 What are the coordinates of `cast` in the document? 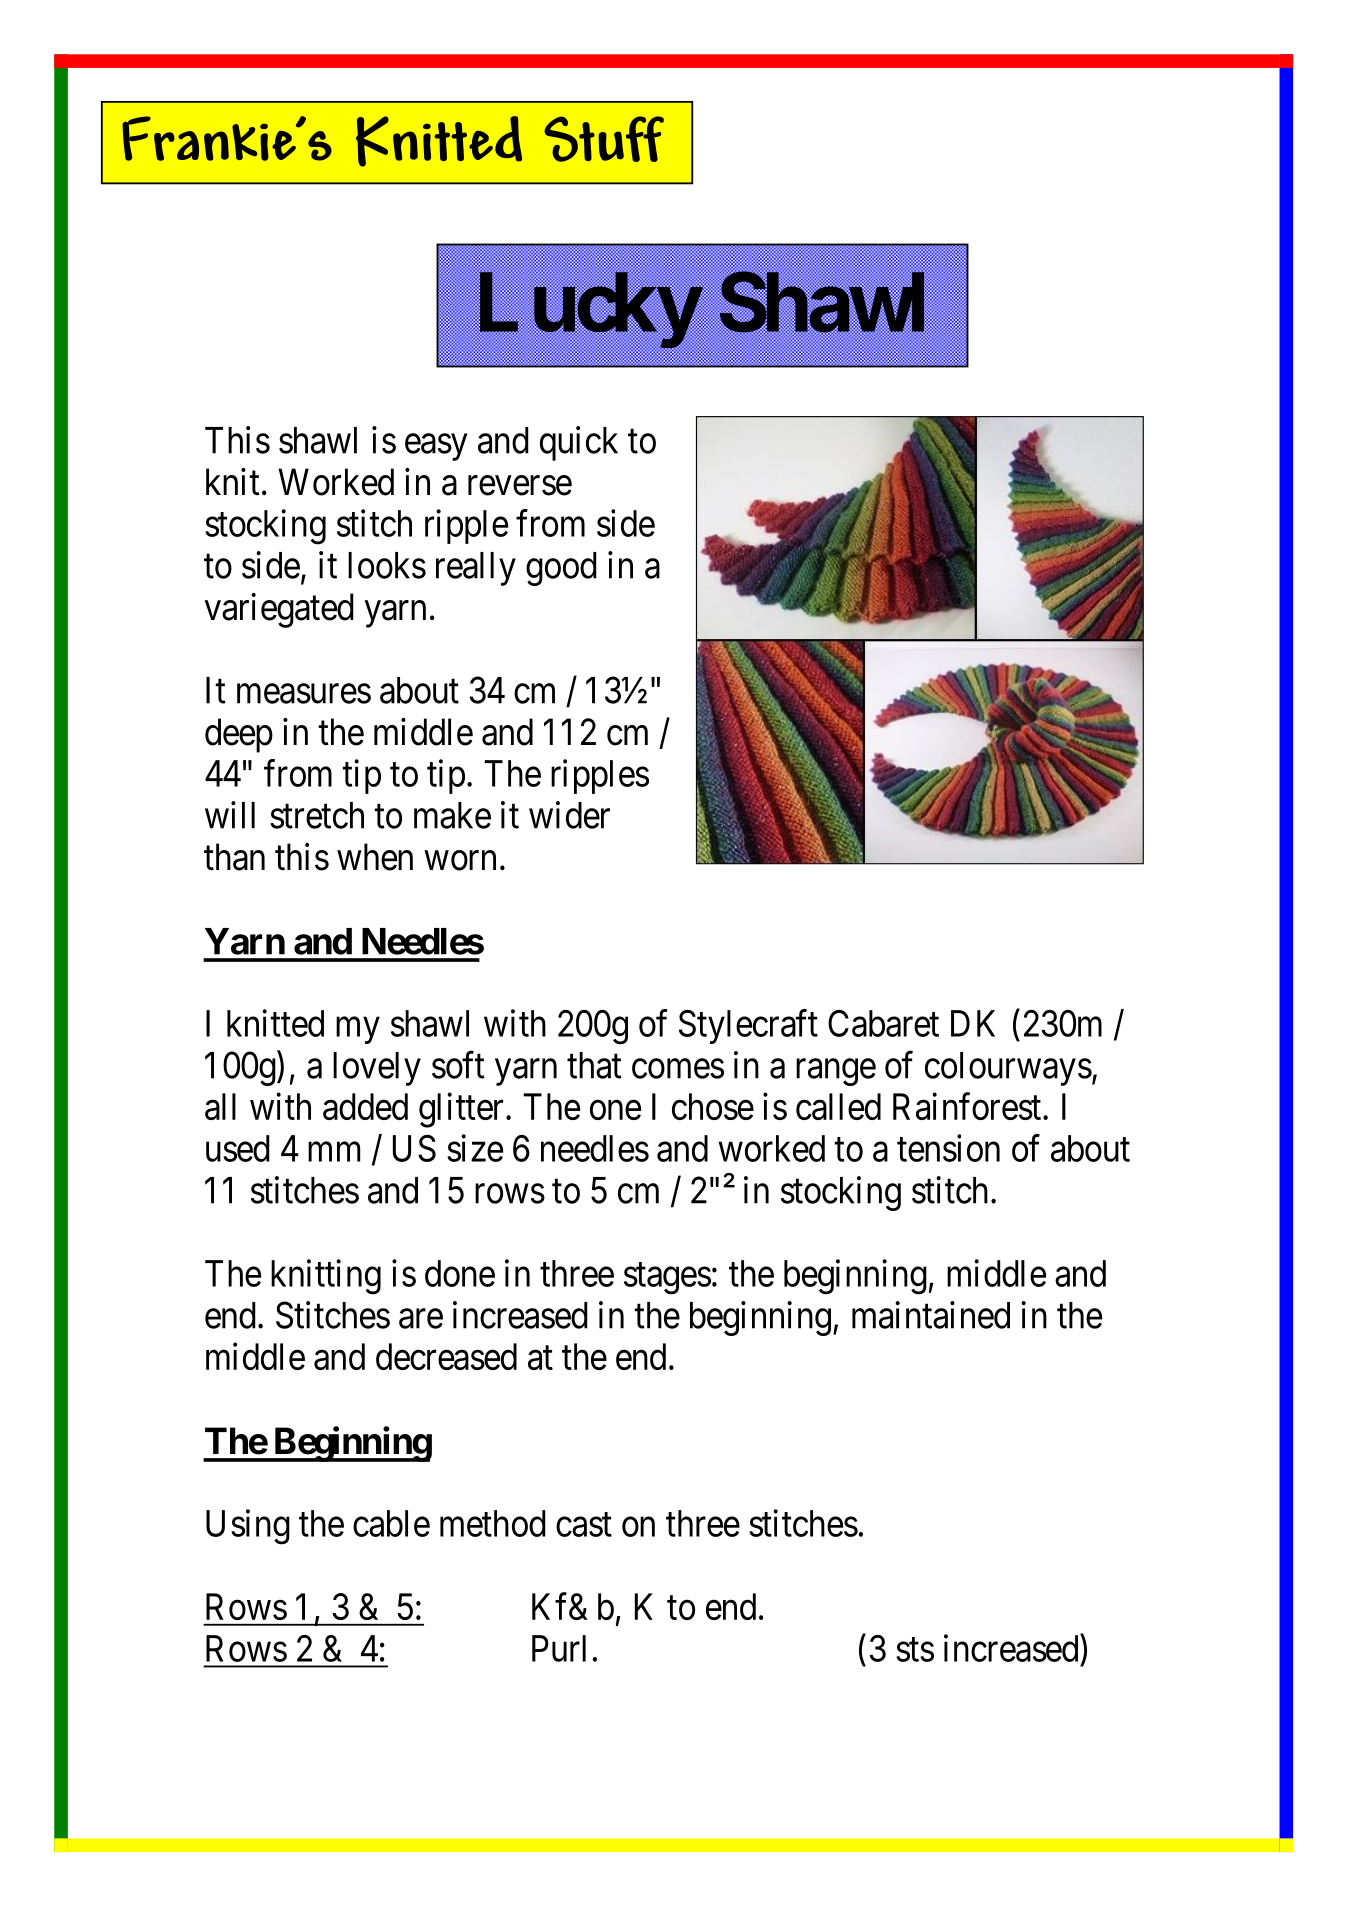 It's located at (584, 1525).
